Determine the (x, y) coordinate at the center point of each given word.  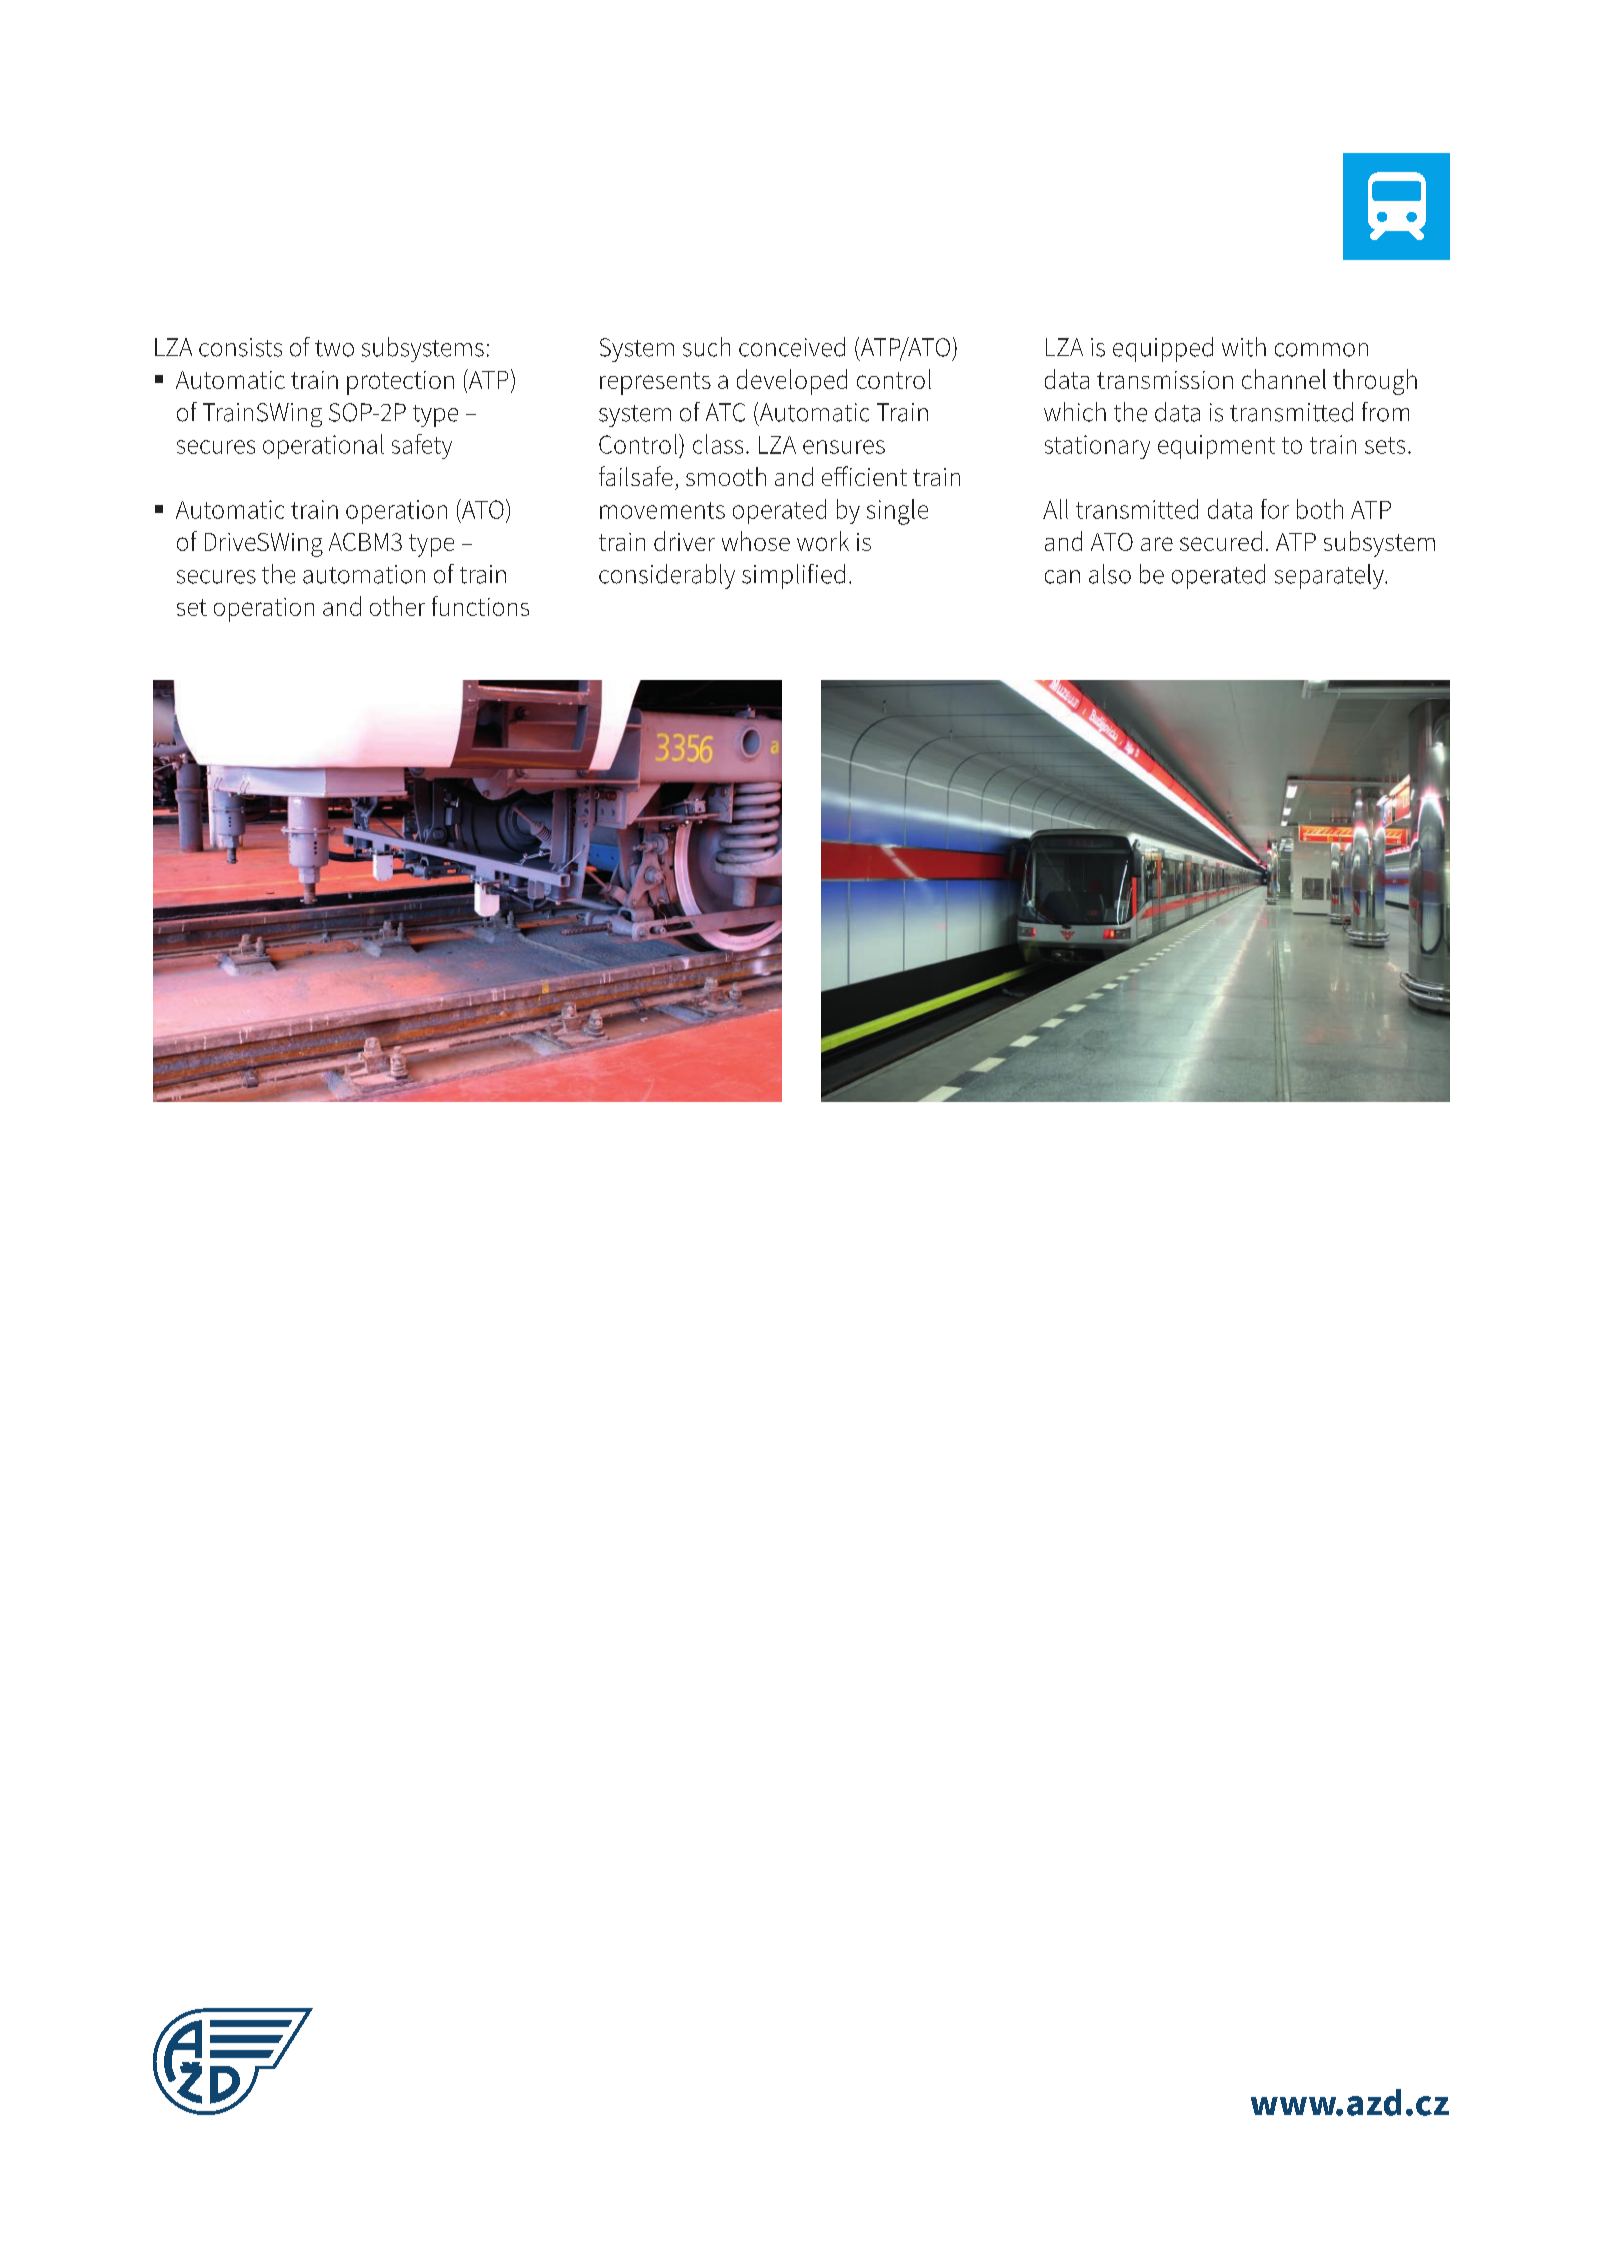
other (397, 606)
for (1275, 509)
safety (422, 446)
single (897, 512)
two (334, 348)
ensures (844, 447)
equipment (1216, 447)
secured (1221, 541)
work (823, 541)
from (1385, 412)
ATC (725, 412)
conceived (792, 347)
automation (364, 574)
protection (400, 383)
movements (662, 510)
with (1244, 347)
